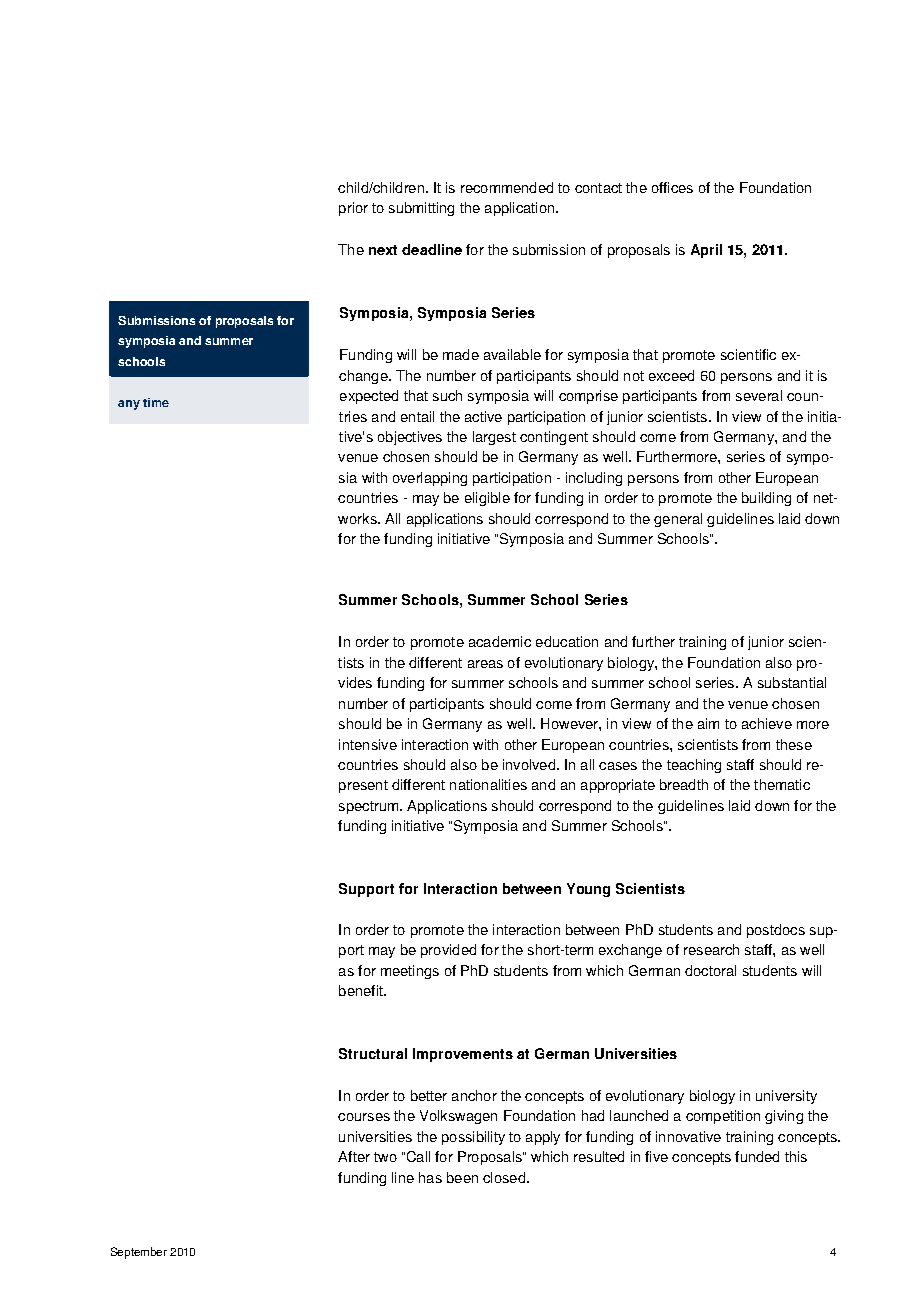 Image resolution: width=924 pixels, height=1308 pixels. Describe the element at coordinates (139, 1253) in the screenshot. I see `September` at that location.
